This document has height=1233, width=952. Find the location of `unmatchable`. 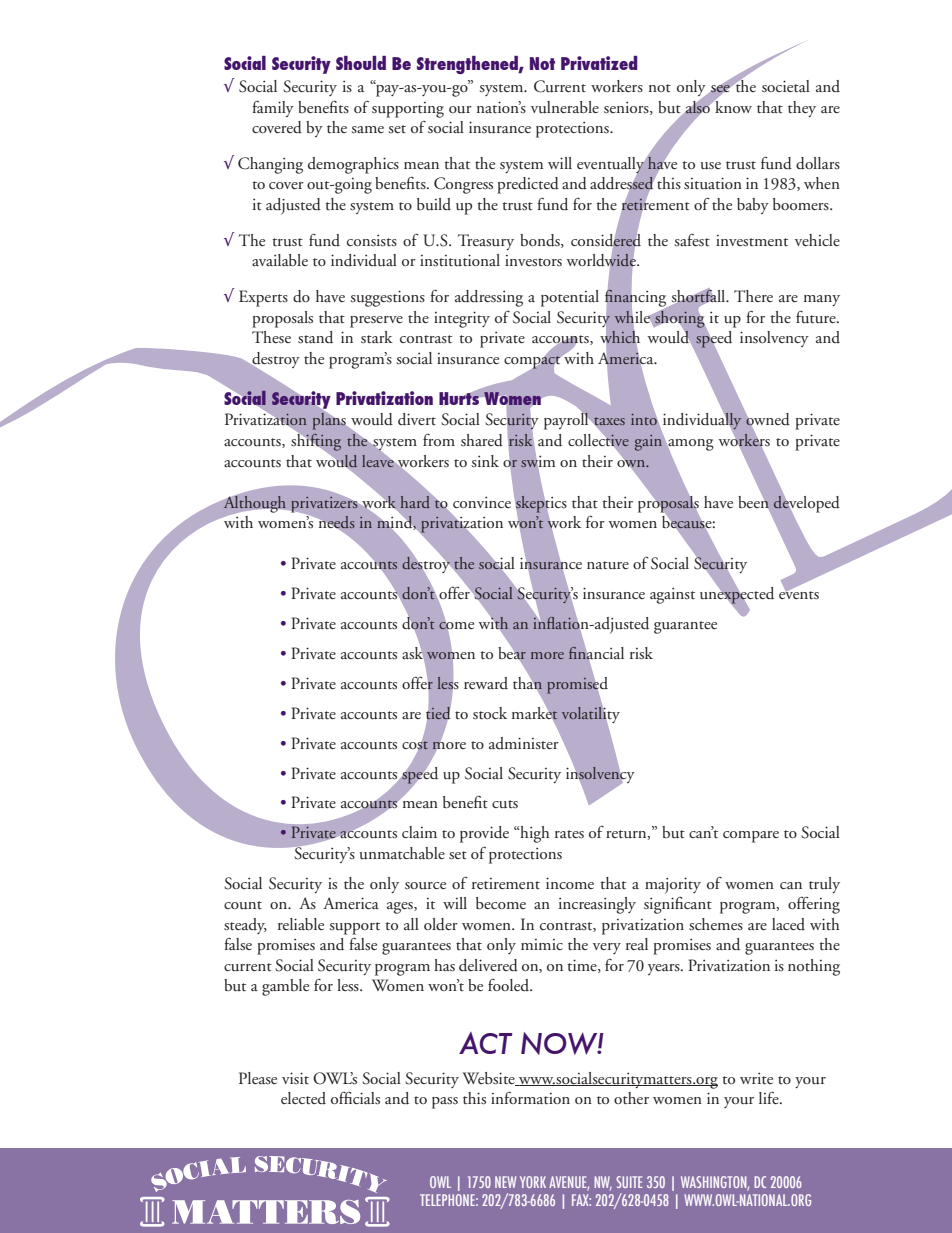

unmatchable is located at coordinates (402, 853).
